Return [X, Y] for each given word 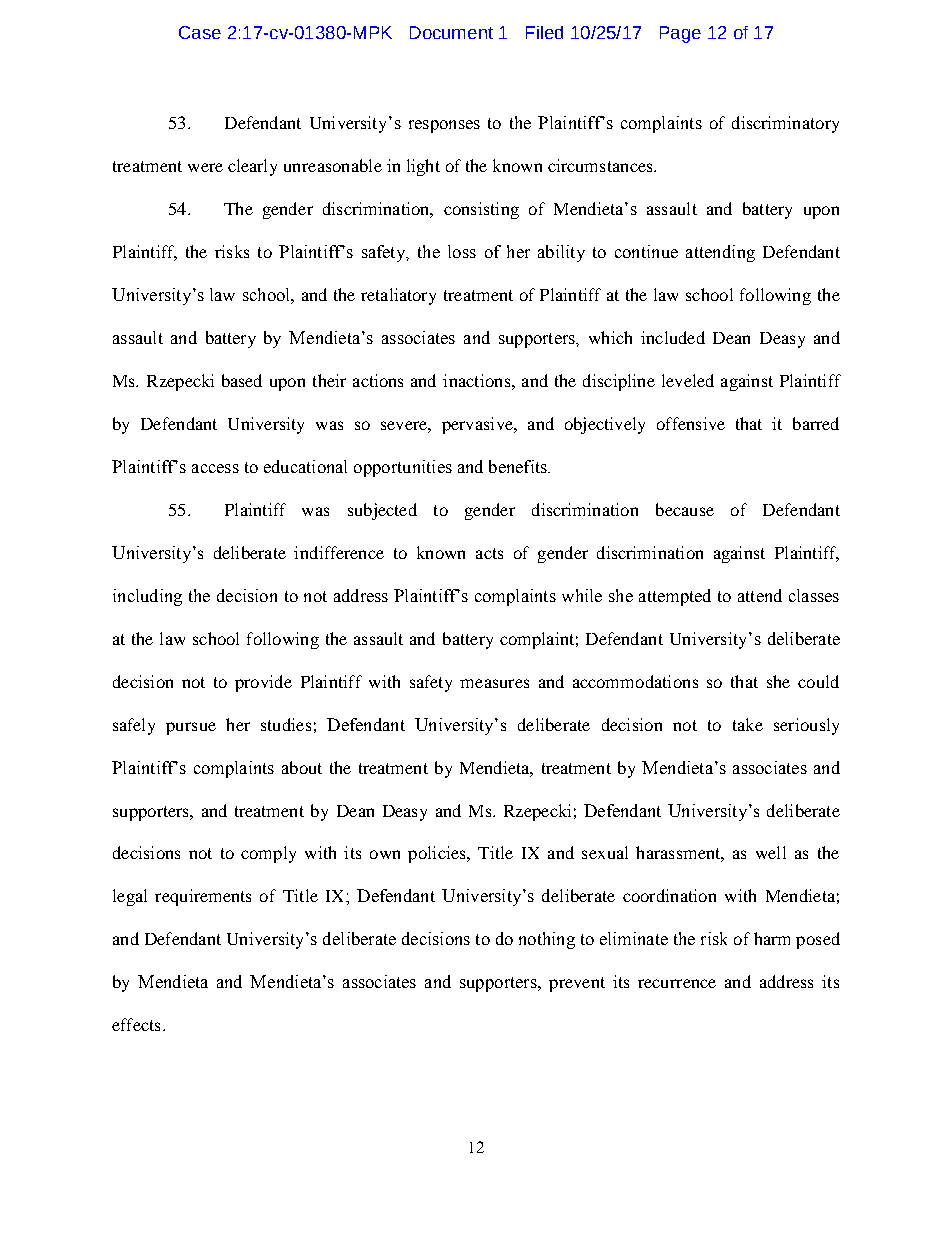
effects [136, 1024]
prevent [577, 984]
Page [680, 34]
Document [451, 32]
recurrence [677, 983]
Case [200, 32]
